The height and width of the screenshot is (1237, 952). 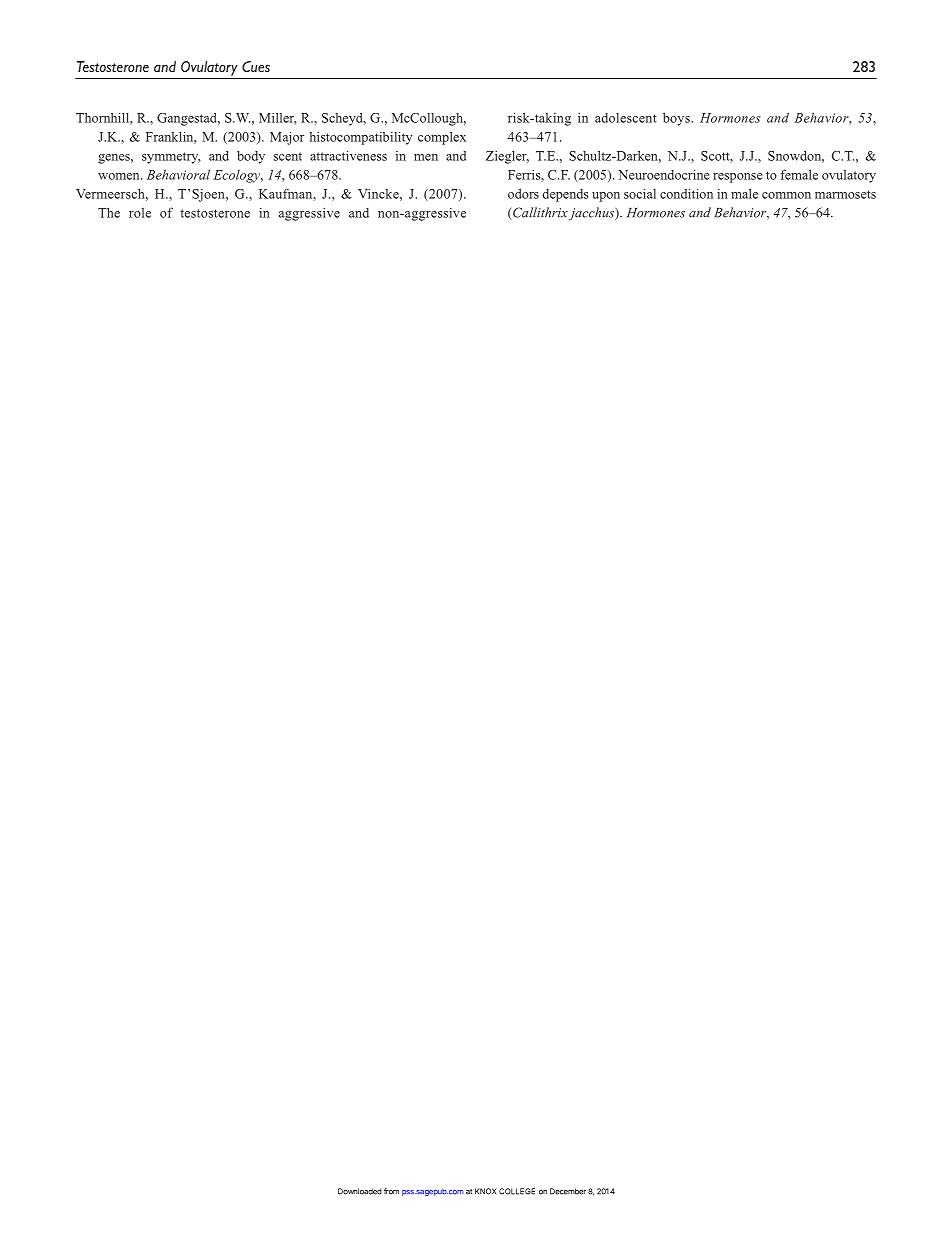 I want to click on role, so click(x=140, y=213).
